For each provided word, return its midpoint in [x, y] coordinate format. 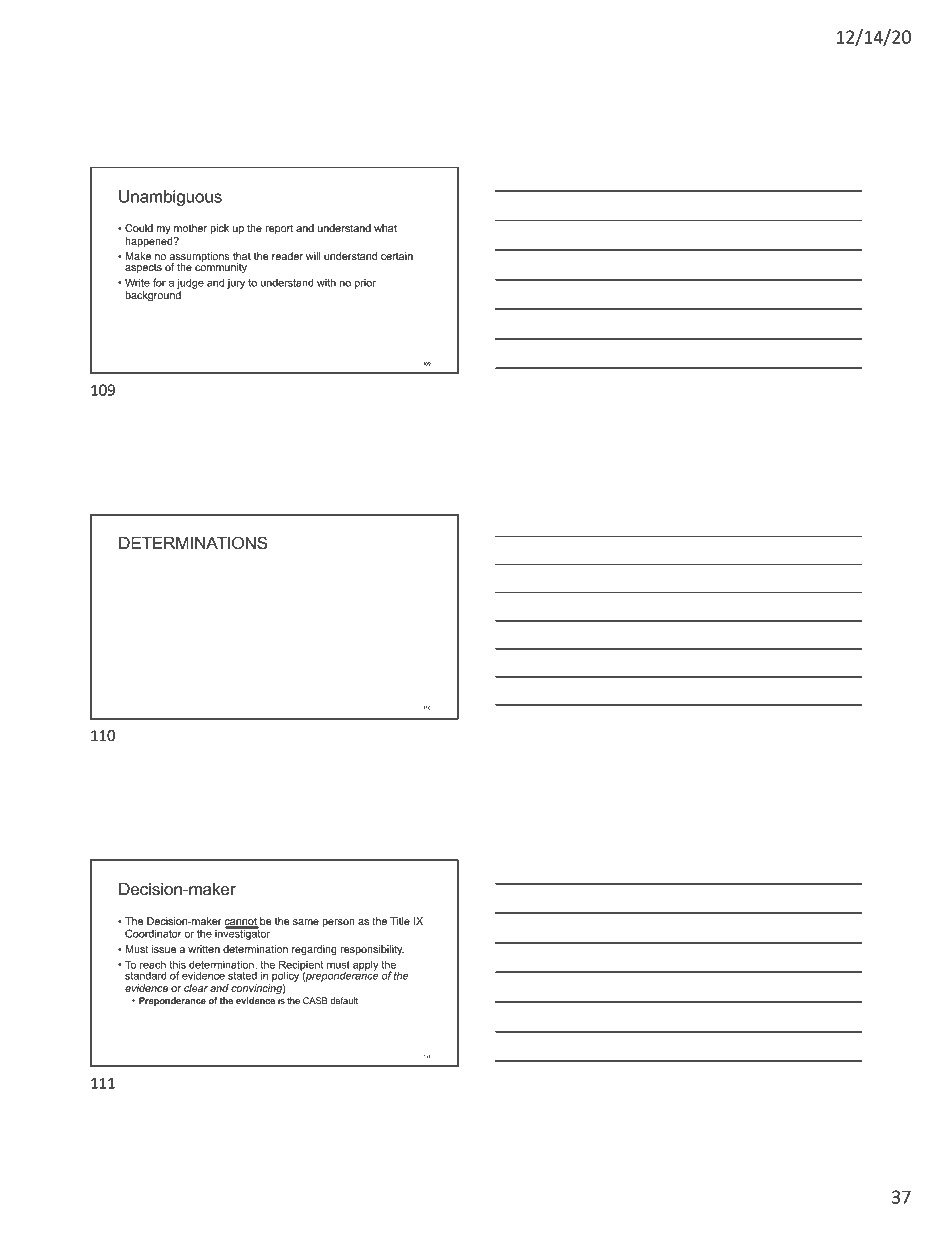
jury [236, 284]
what [385, 228]
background [153, 296]
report [279, 229]
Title [400, 921]
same [306, 922]
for [159, 282]
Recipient [301, 966]
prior [365, 284]
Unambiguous [170, 198]
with [326, 282]
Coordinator [153, 933]
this [177, 964]
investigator [242, 933]
